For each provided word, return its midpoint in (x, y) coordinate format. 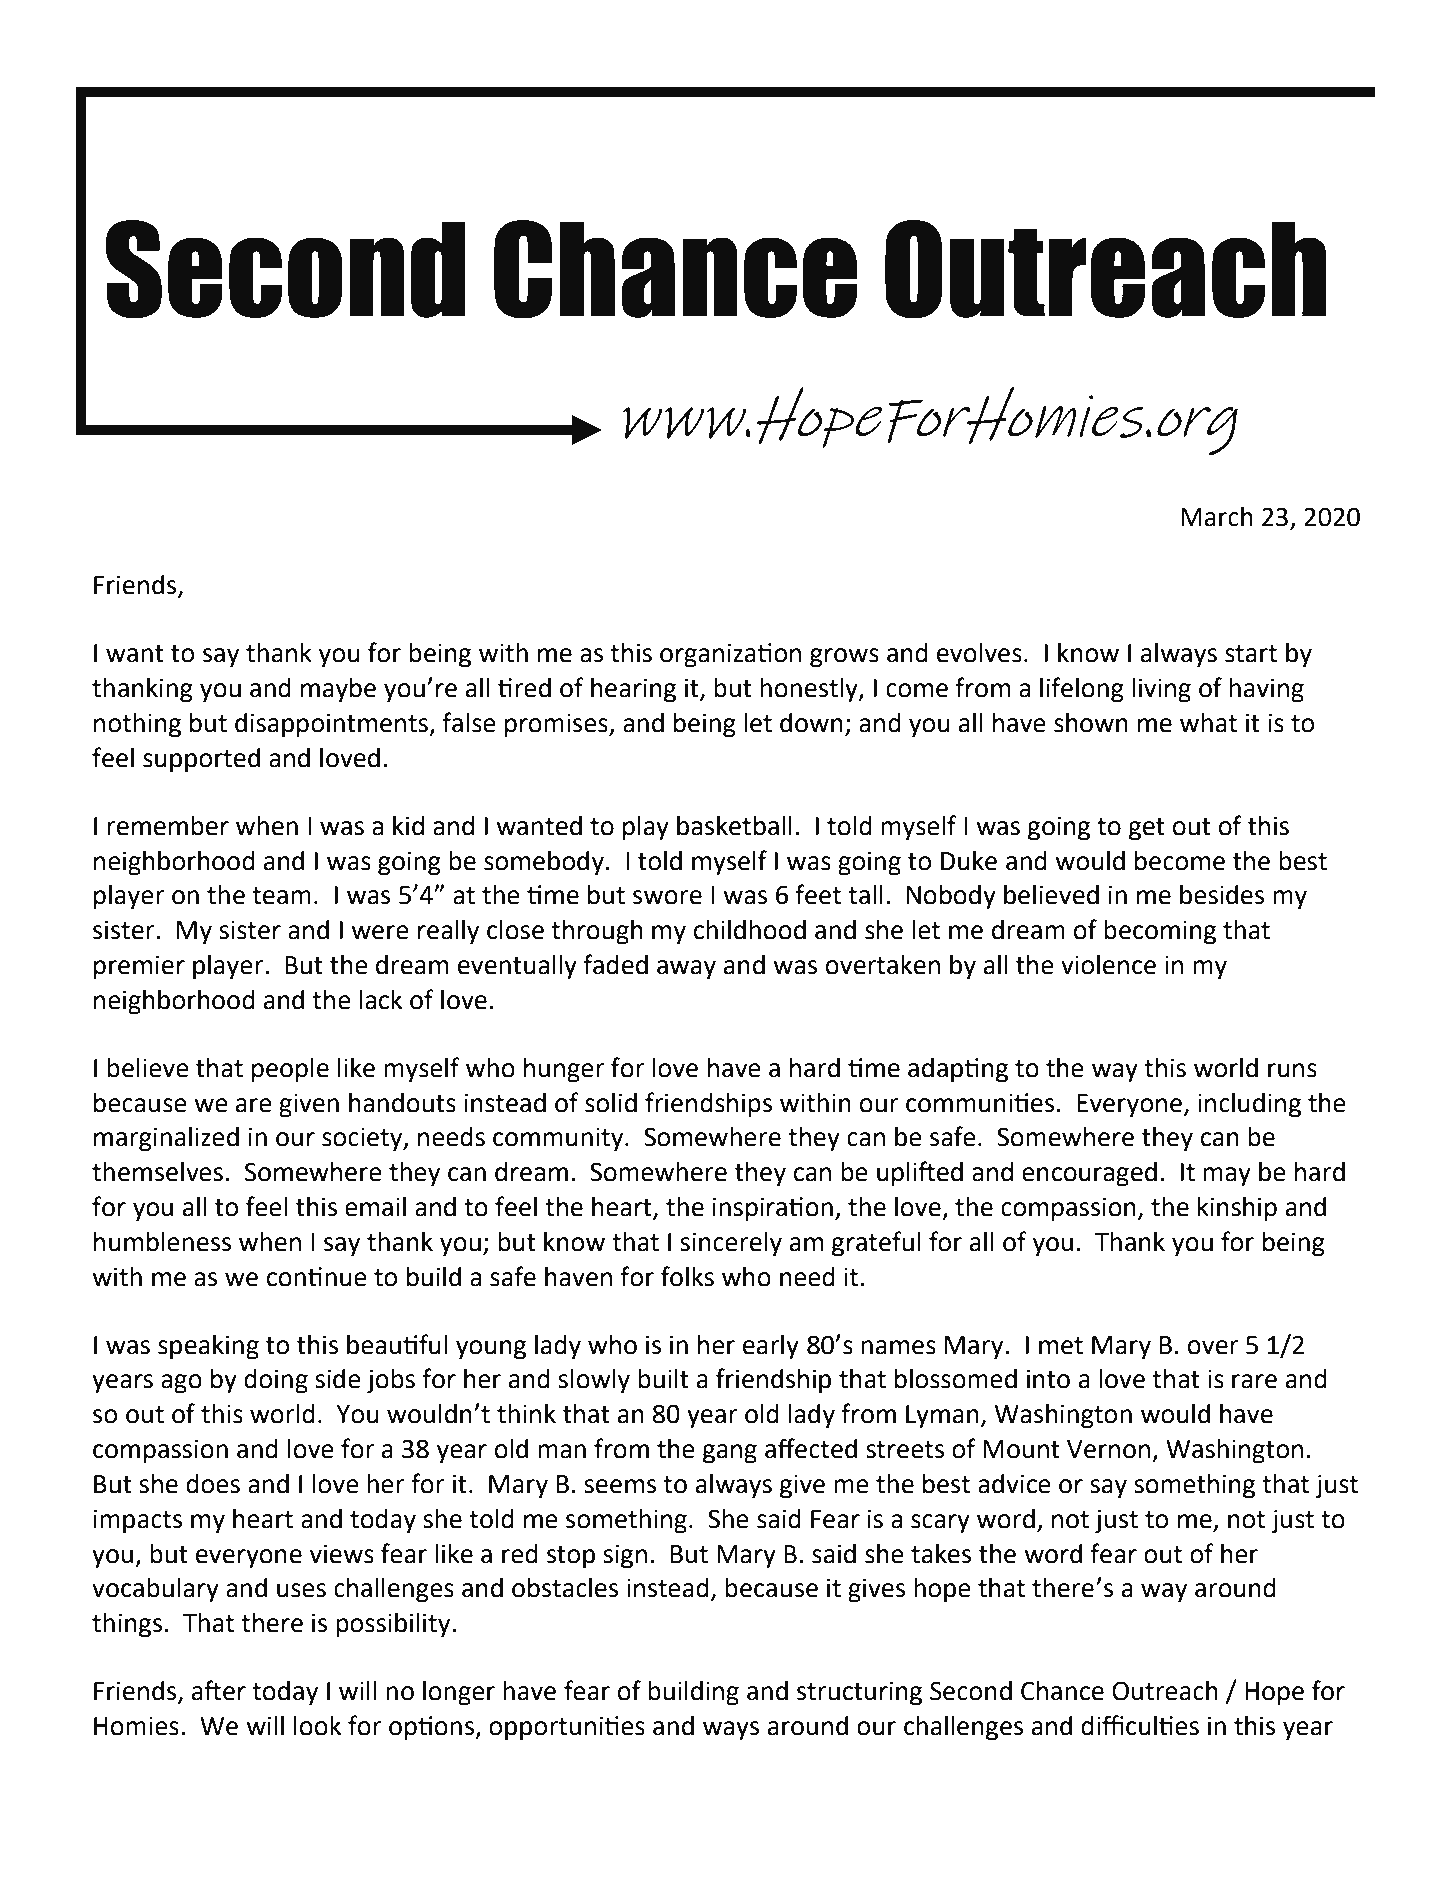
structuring (859, 1693)
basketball (734, 826)
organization (730, 655)
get (1147, 829)
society (363, 1139)
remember (168, 826)
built (663, 1379)
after (219, 1690)
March (1217, 517)
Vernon (1108, 1449)
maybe (338, 690)
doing (276, 1381)
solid (611, 1103)
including (1249, 1105)
